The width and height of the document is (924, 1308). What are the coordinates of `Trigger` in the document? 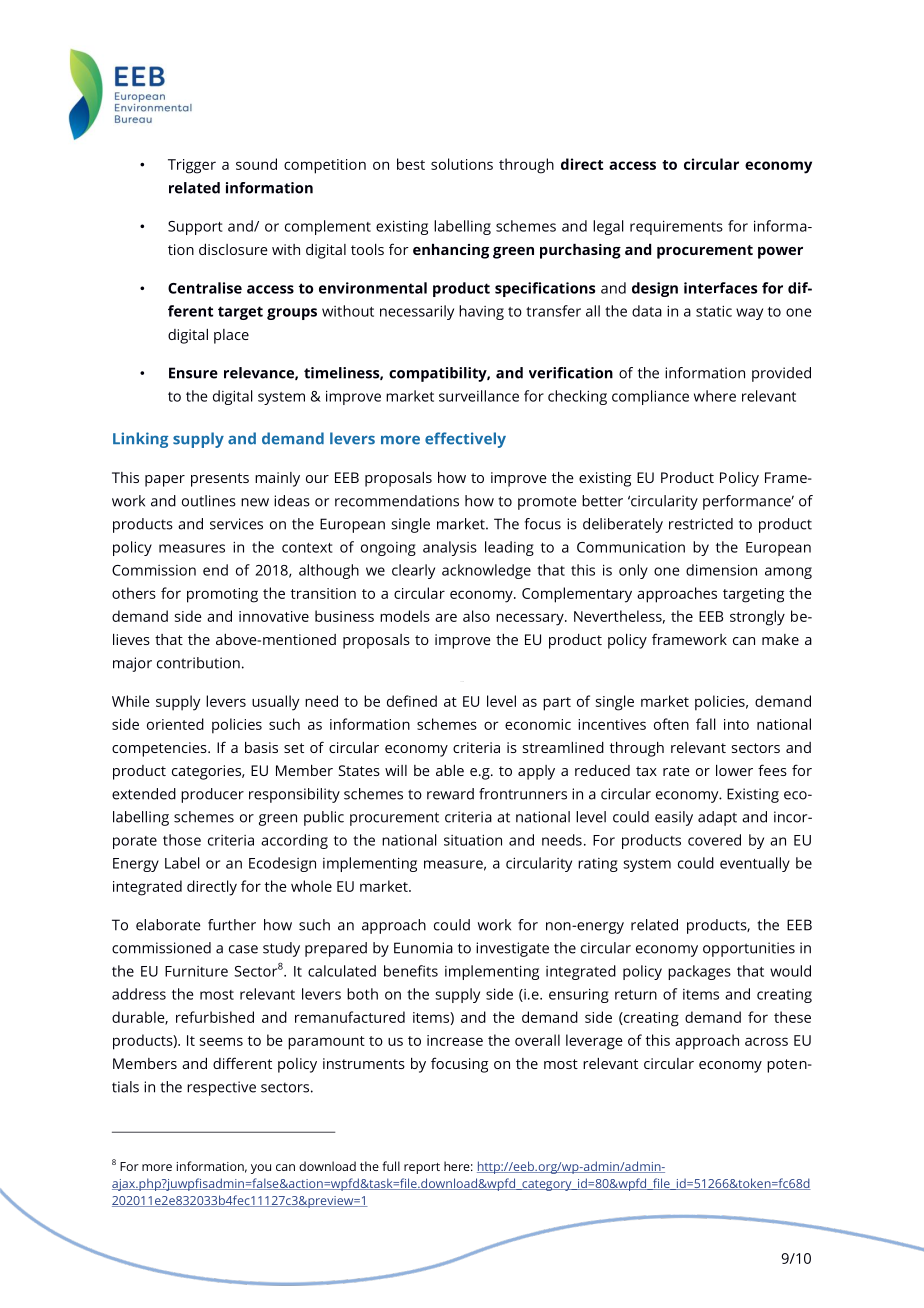 It's located at (192, 166).
